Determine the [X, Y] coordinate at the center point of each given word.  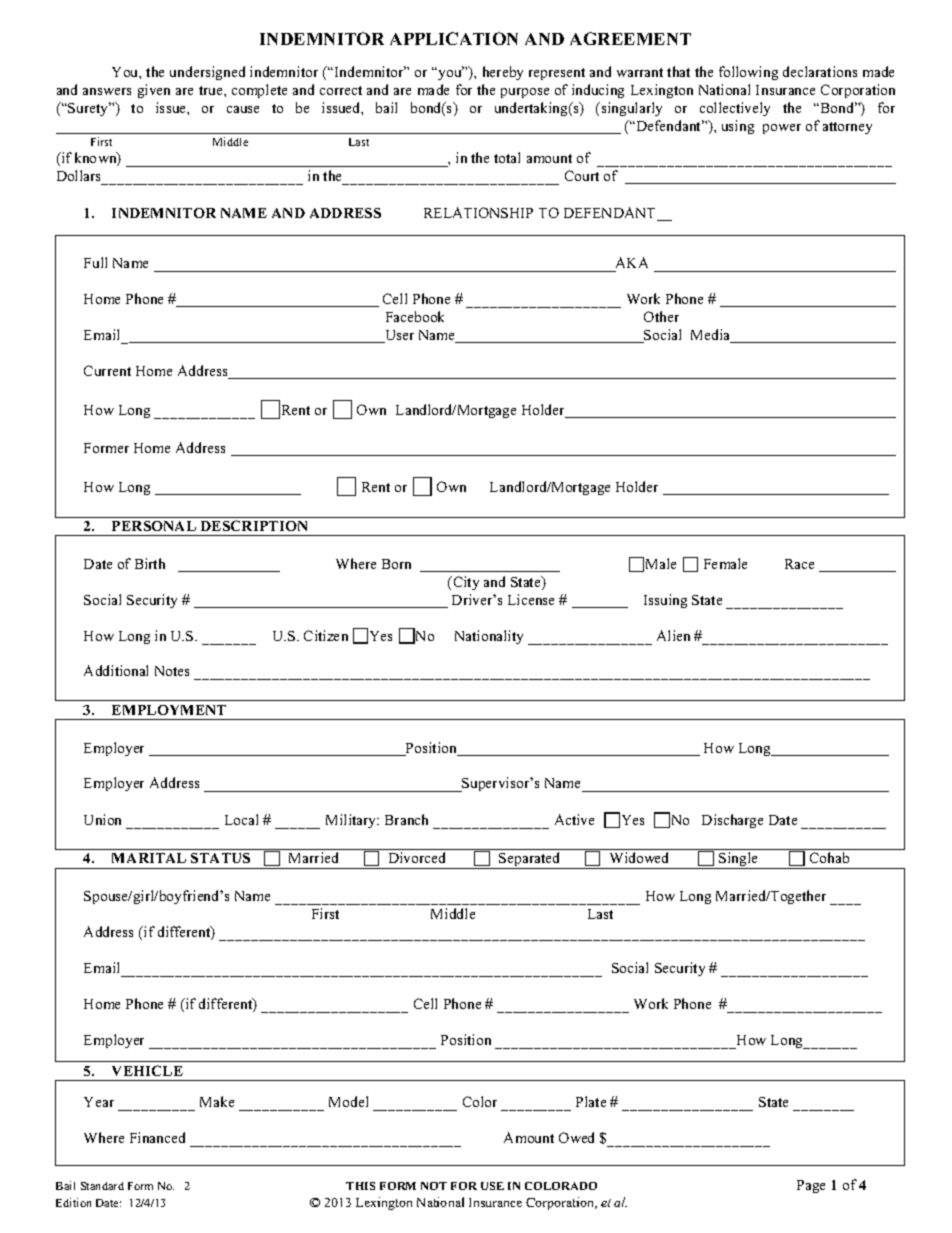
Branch [406, 819]
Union [102, 819]
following [748, 73]
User [398, 336]
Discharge [732, 821]
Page [811, 1186]
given [154, 91]
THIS [360, 1186]
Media [712, 336]
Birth [150, 563]
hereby [503, 73]
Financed [157, 1137]
